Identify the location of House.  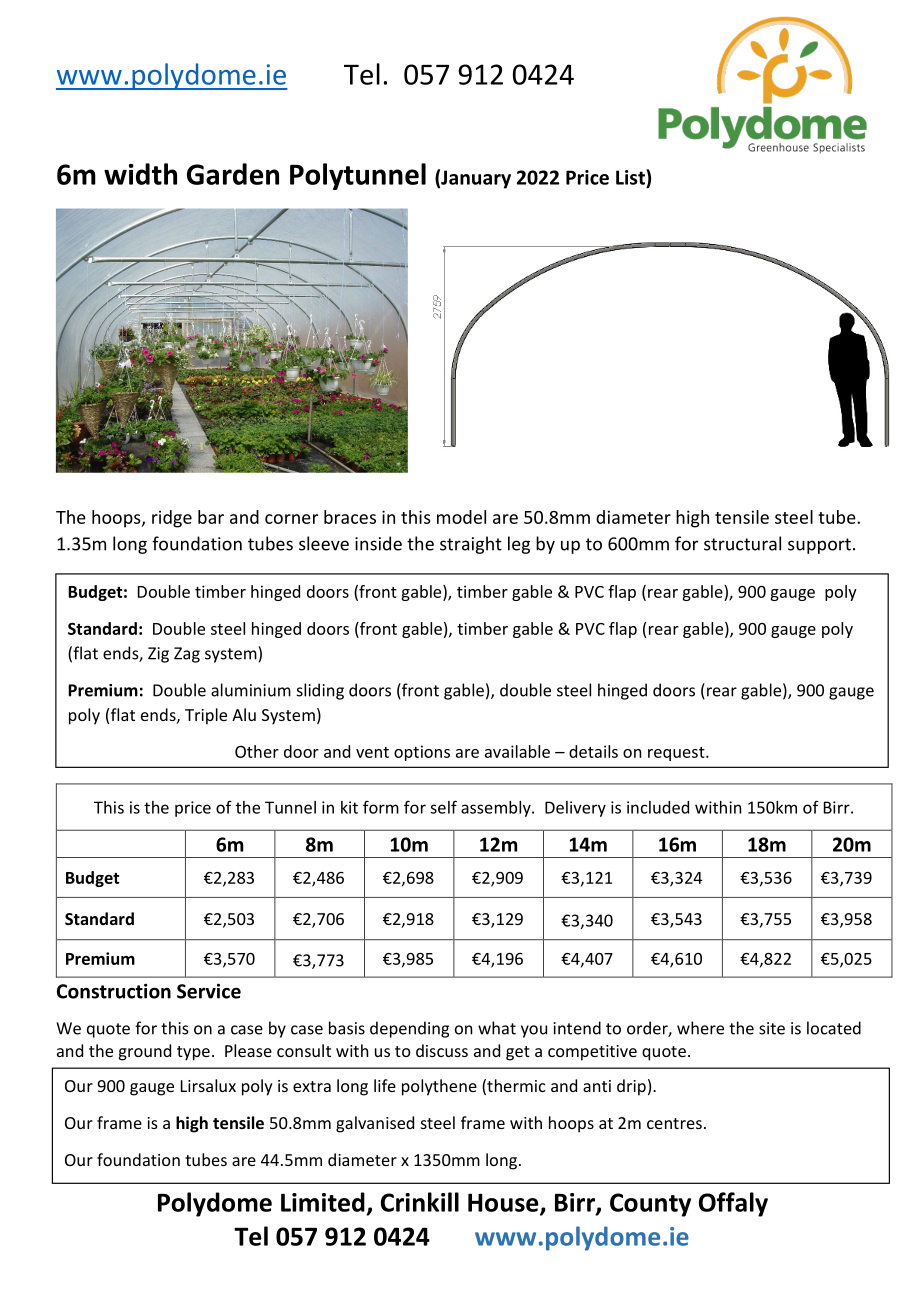
(504, 1203).
